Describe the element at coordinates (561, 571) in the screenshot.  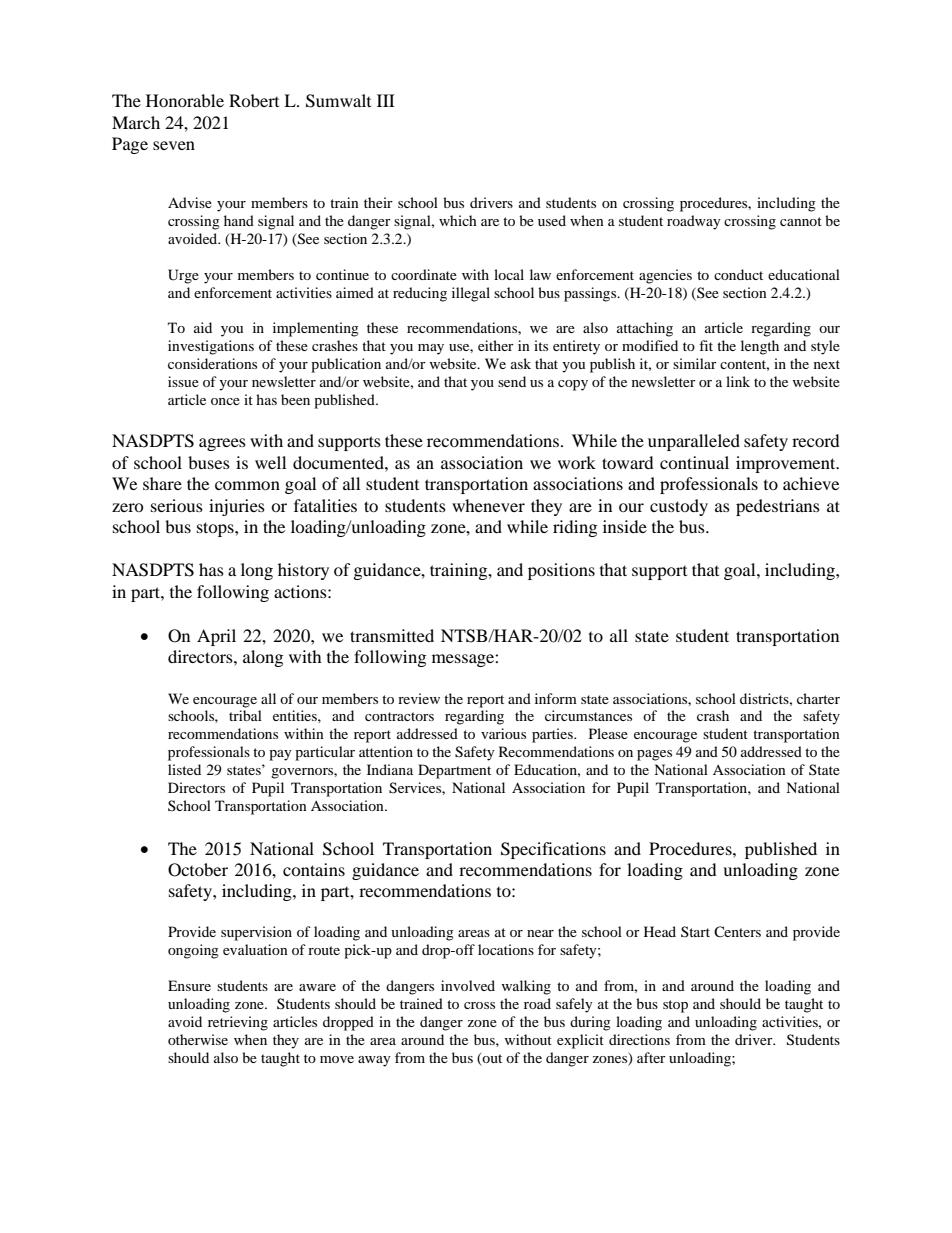
I see `positions` at that location.
